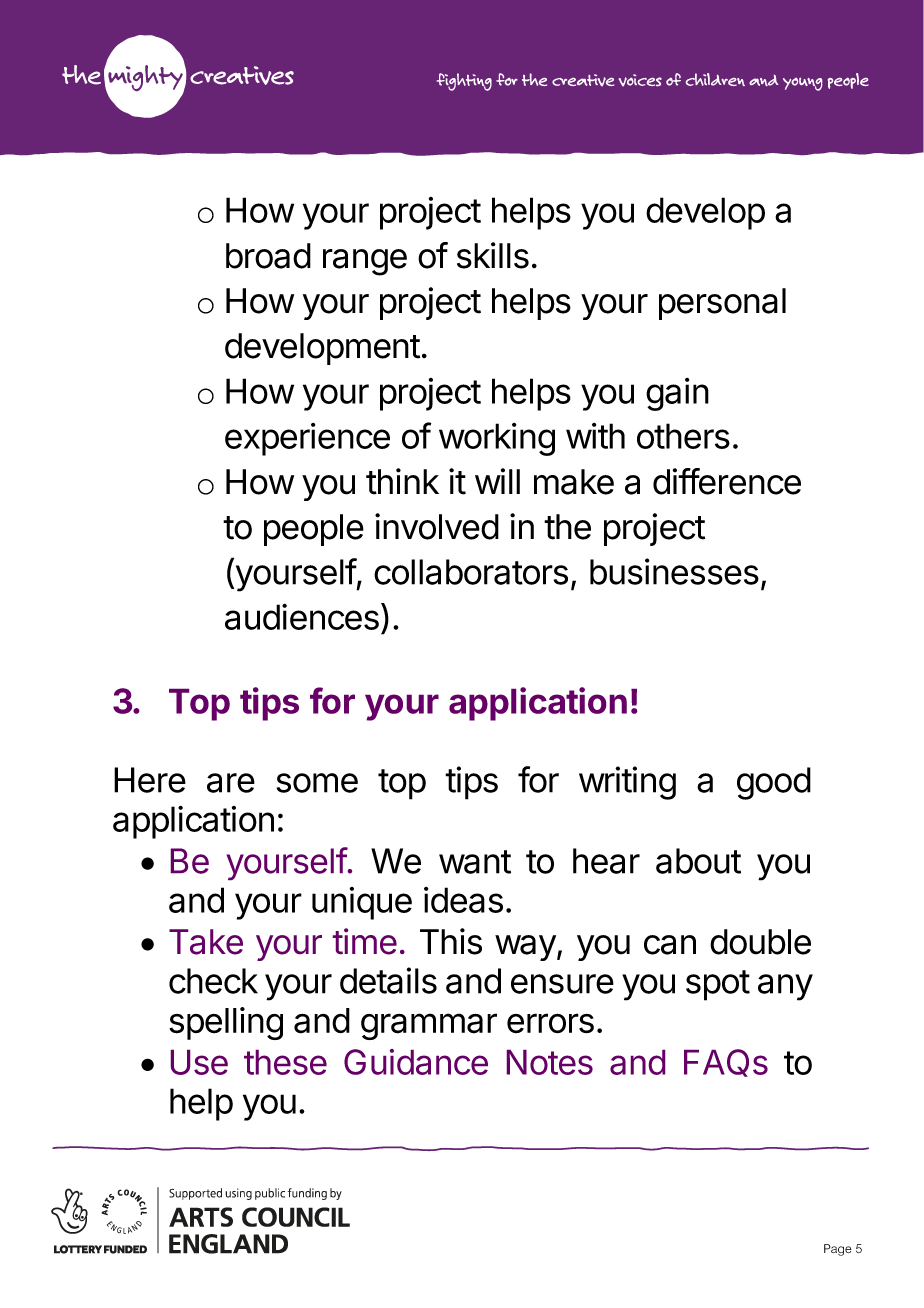 The width and height of the page is (924, 1308). I want to click on any, so click(785, 987).
